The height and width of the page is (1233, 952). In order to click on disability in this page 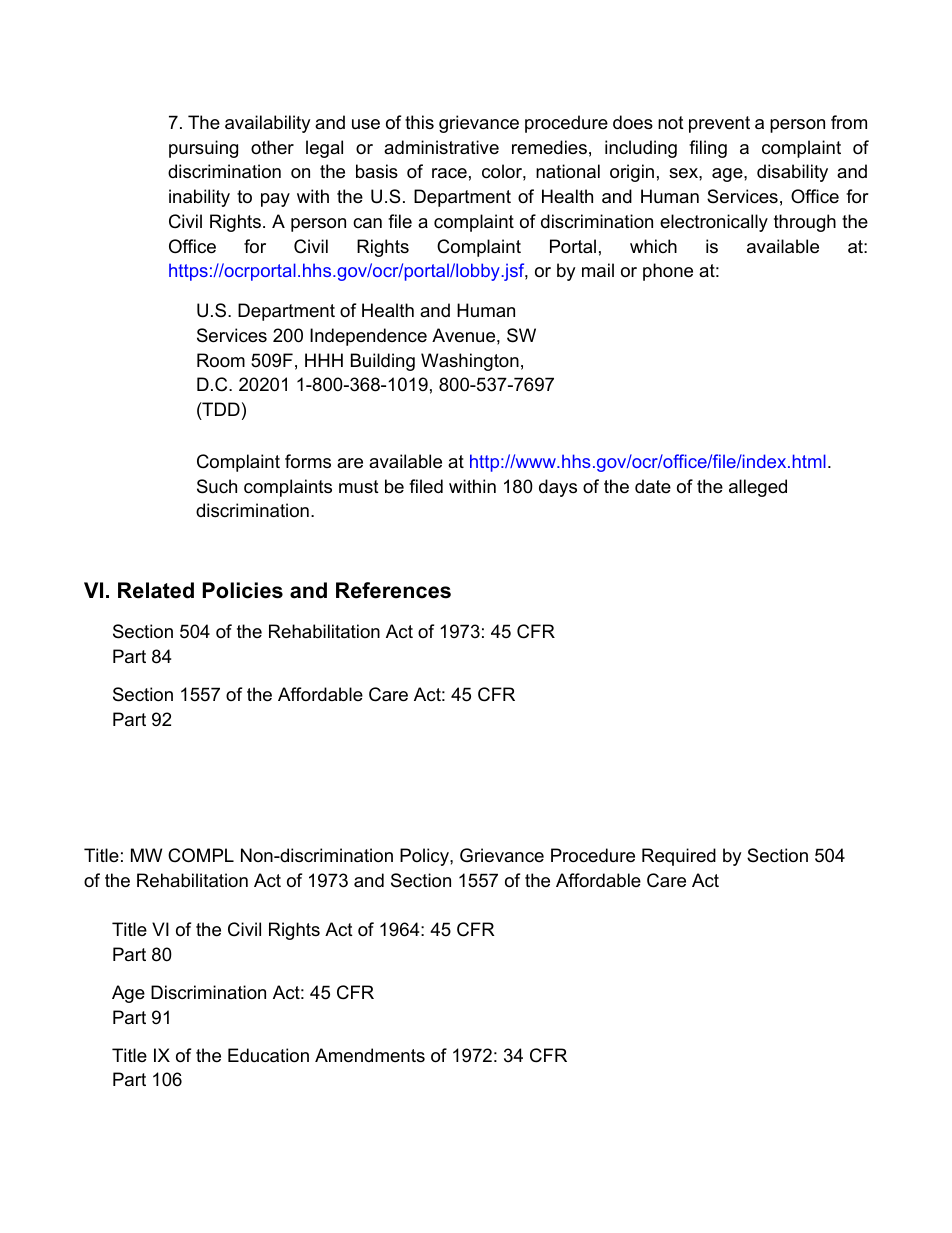, I will do `click(792, 173)`.
